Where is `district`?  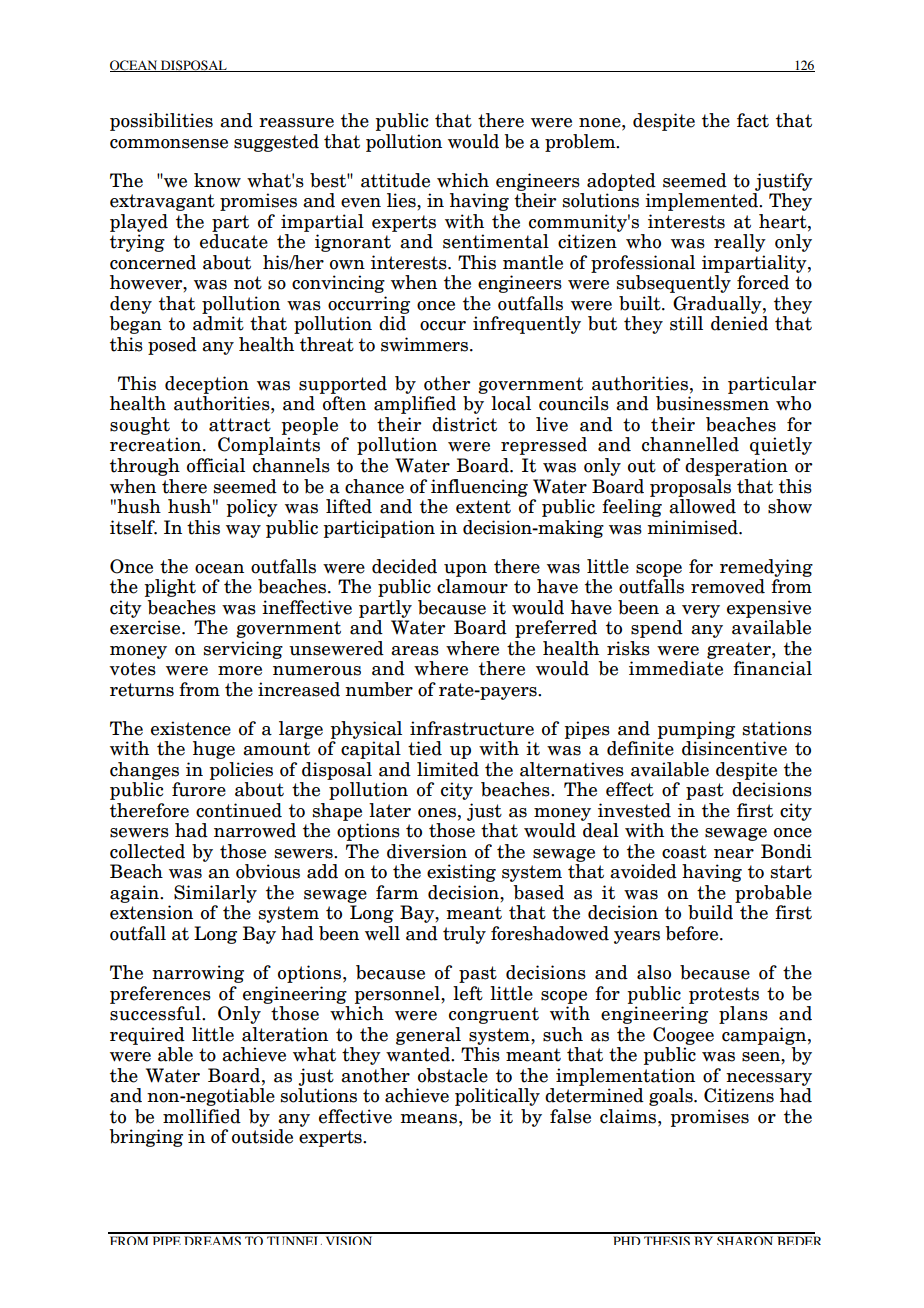 district is located at coordinates (464, 424).
